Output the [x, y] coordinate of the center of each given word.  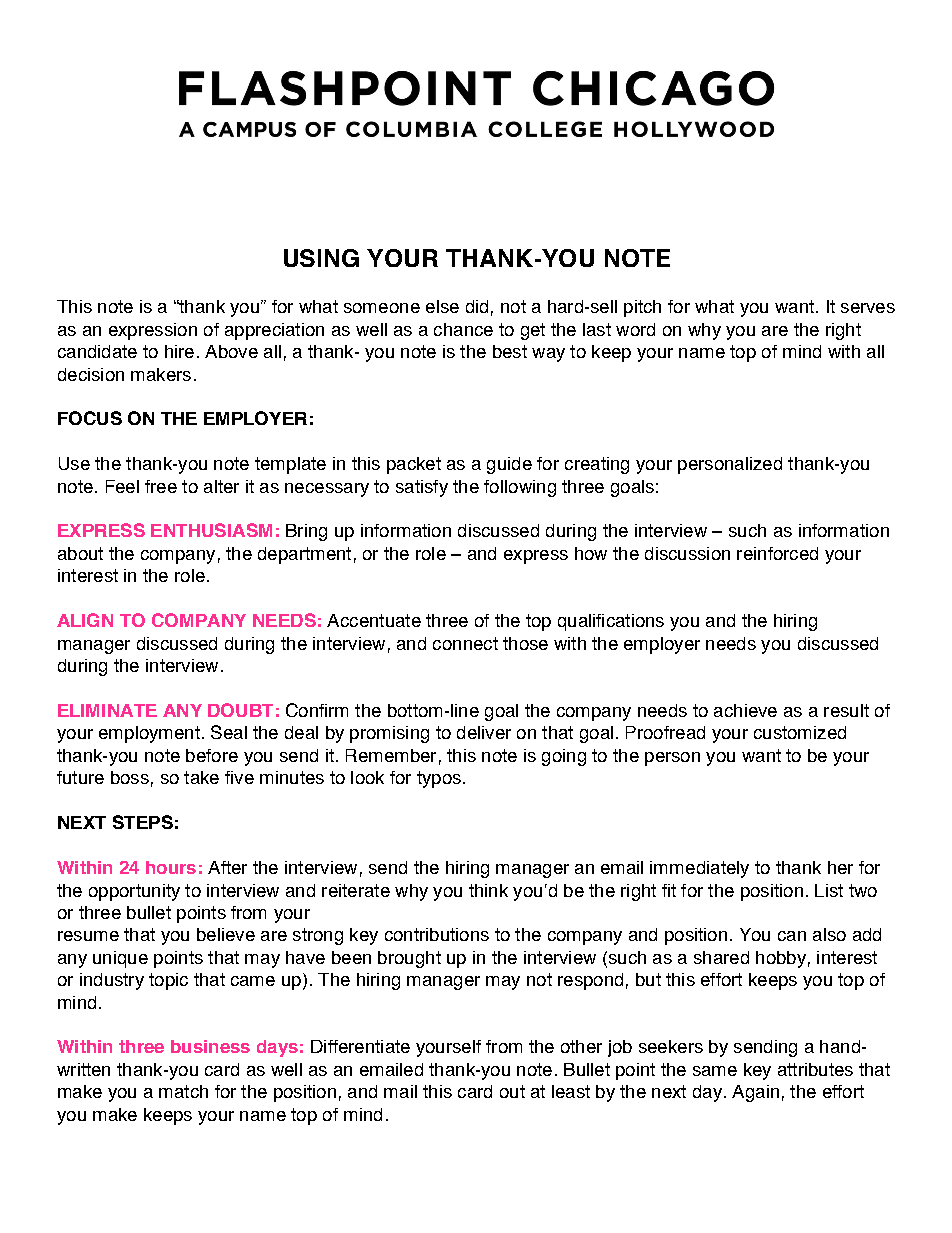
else [442, 306]
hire [179, 351]
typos [439, 779]
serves [868, 308]
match [183, 1091]
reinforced [777, 553]
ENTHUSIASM [211, 530]
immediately [699, 869]
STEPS [143, 822]
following [520, 488]
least [571, 1091]
